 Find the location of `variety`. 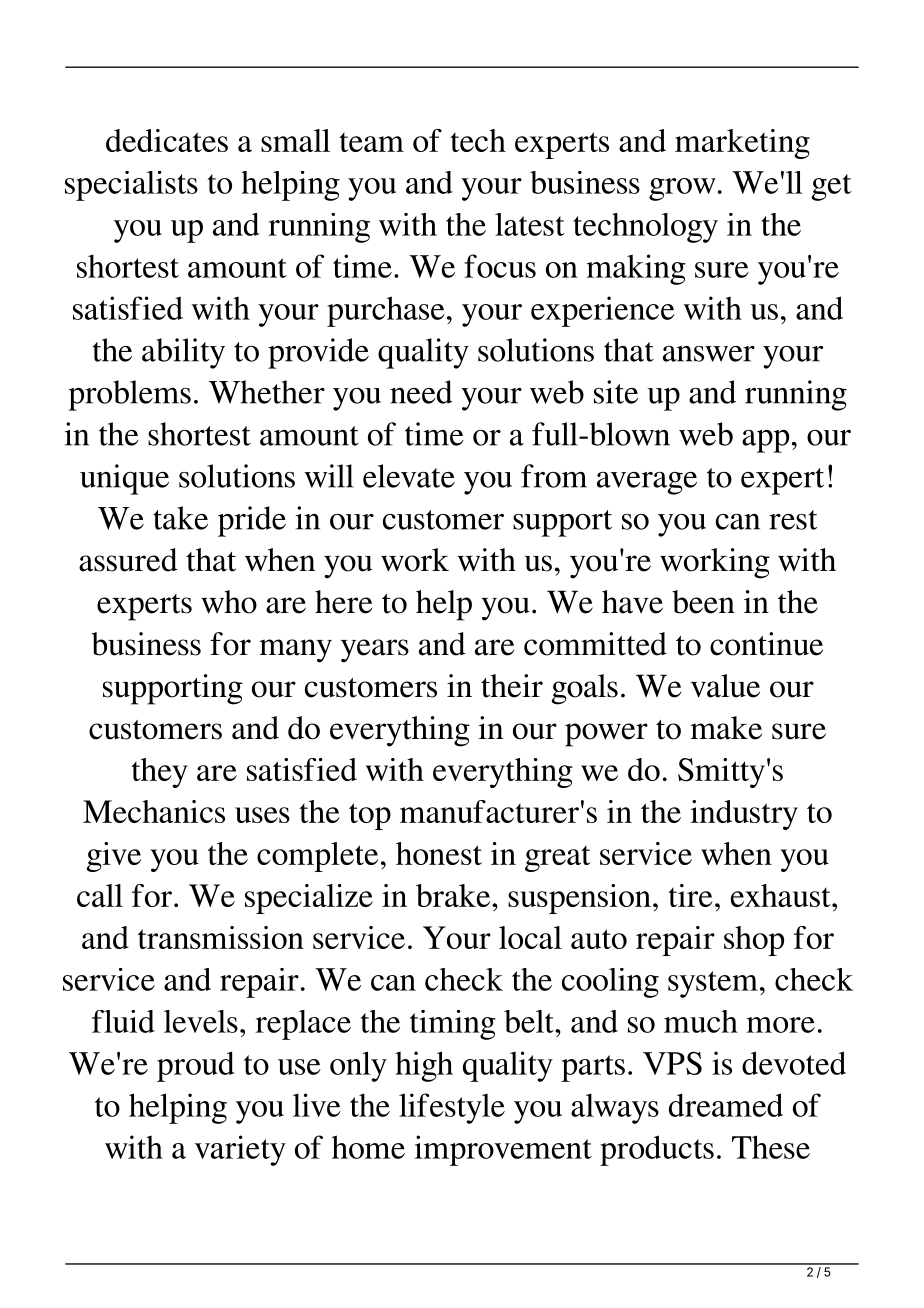

variety is located at coordinates (240, 1150).
